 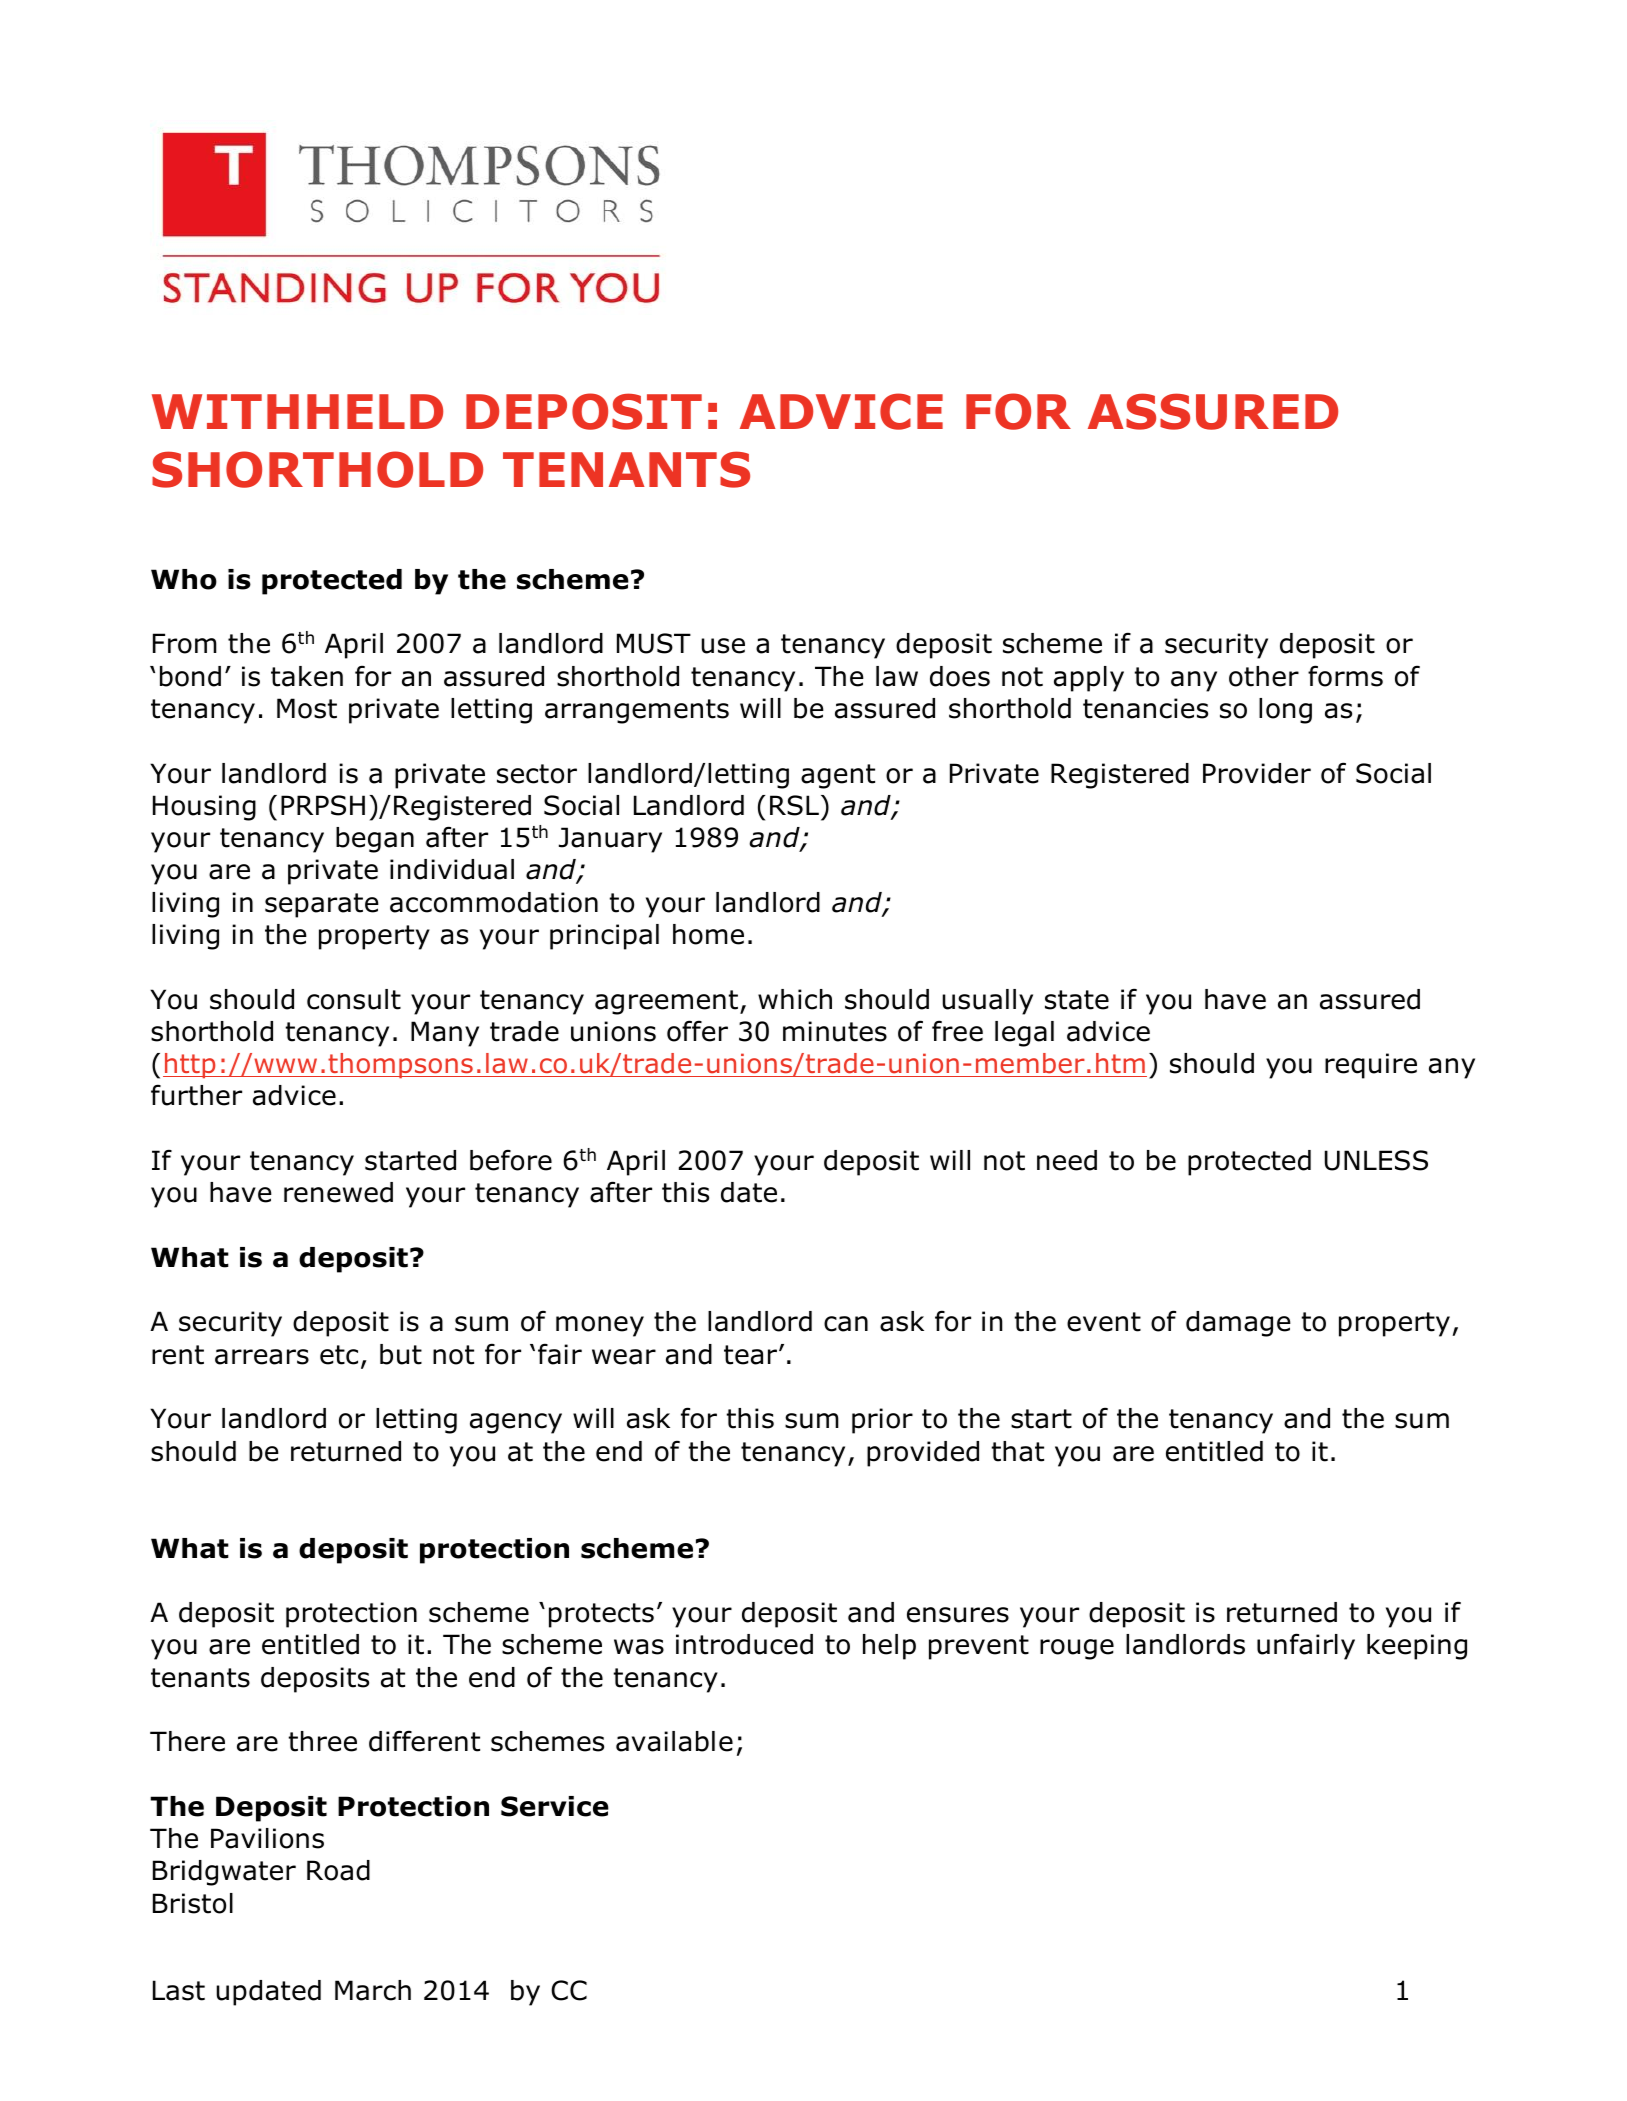 I want to click on introduced, so click(x=744, y=1644).
